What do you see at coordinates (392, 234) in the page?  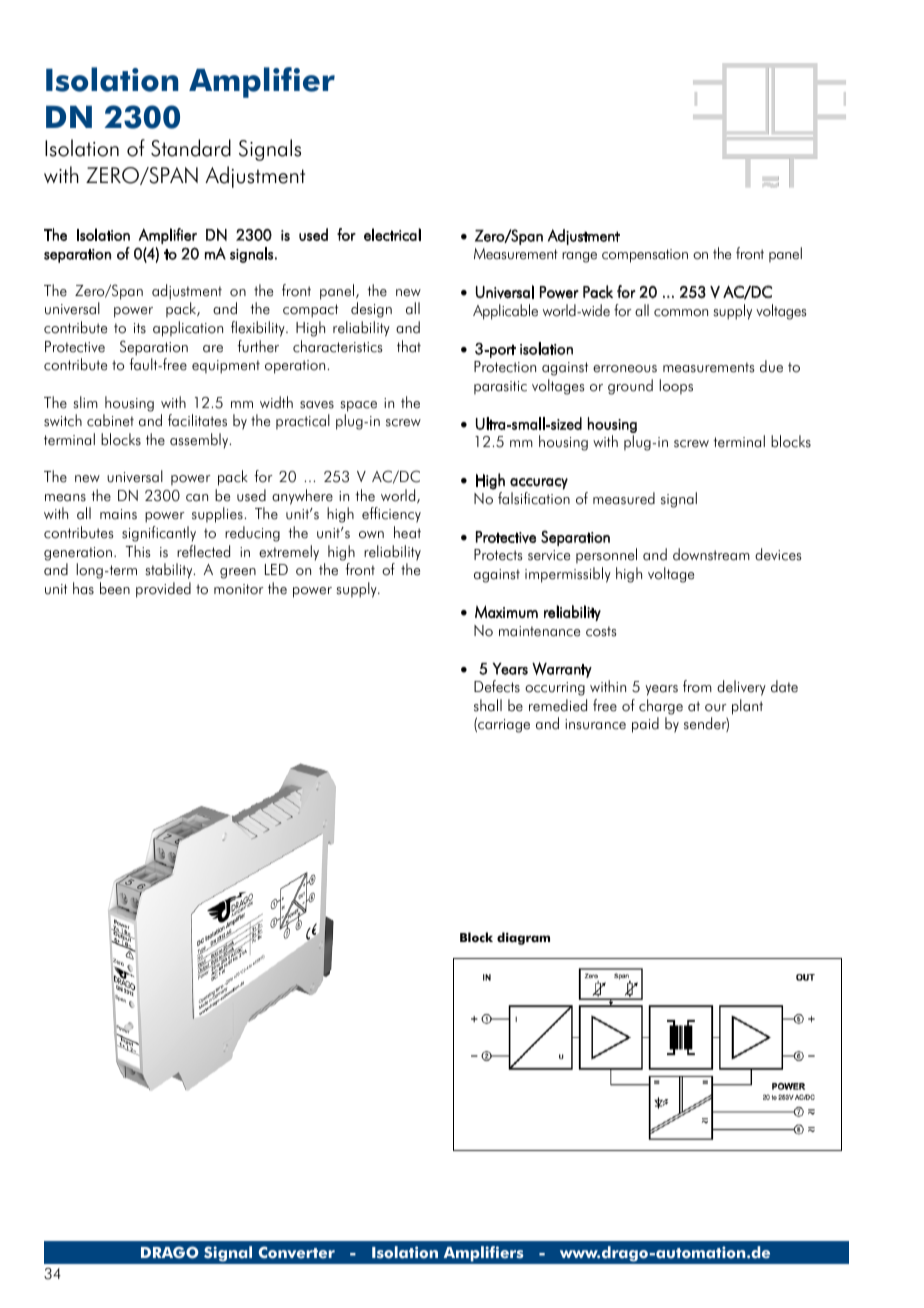 I see `electrical` at bounding box center [392, 234].
